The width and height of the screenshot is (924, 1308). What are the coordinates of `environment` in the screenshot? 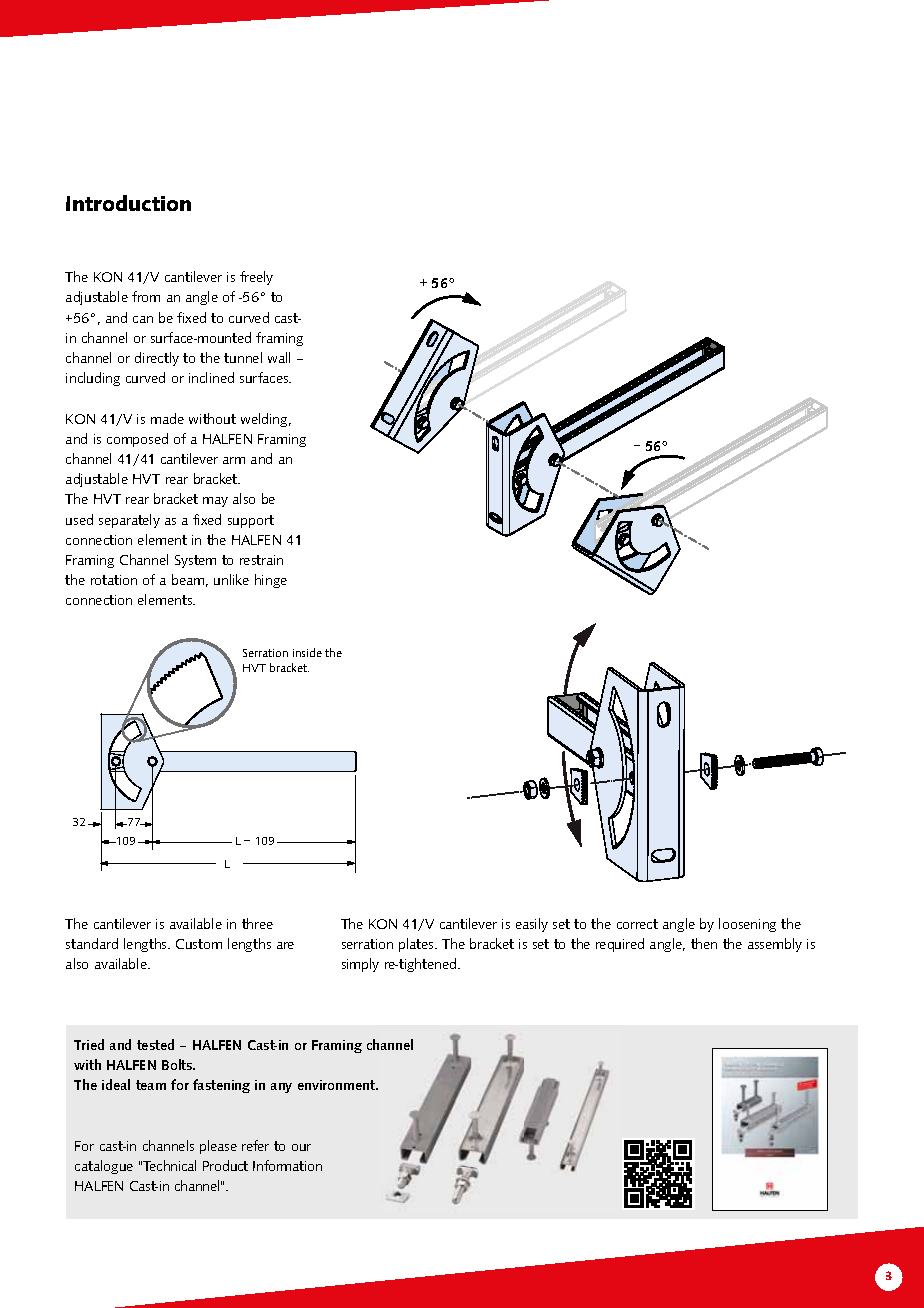 It's located at (338, 1085).
